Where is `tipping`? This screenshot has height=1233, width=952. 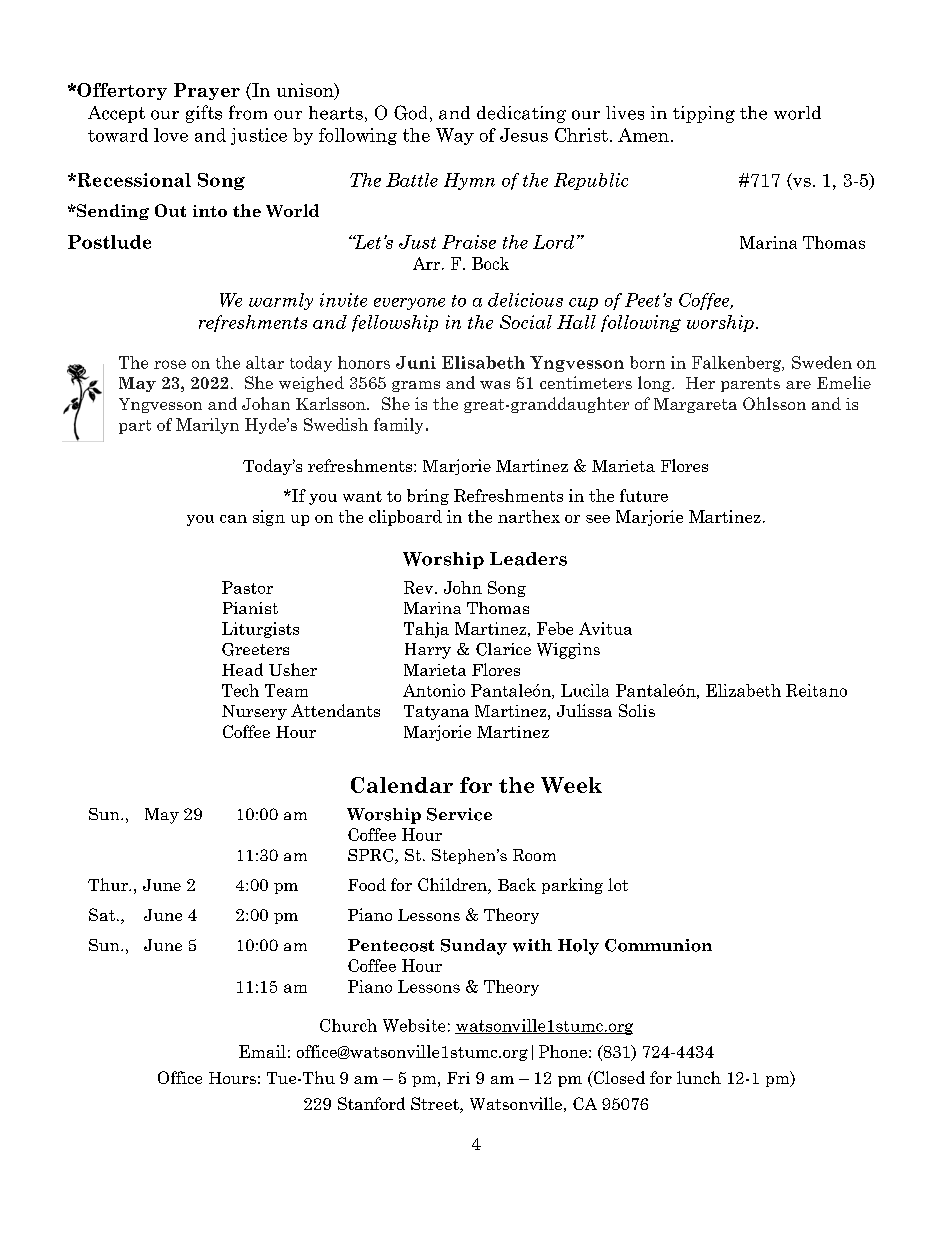 tipping is located at coordinates (704, 114).
